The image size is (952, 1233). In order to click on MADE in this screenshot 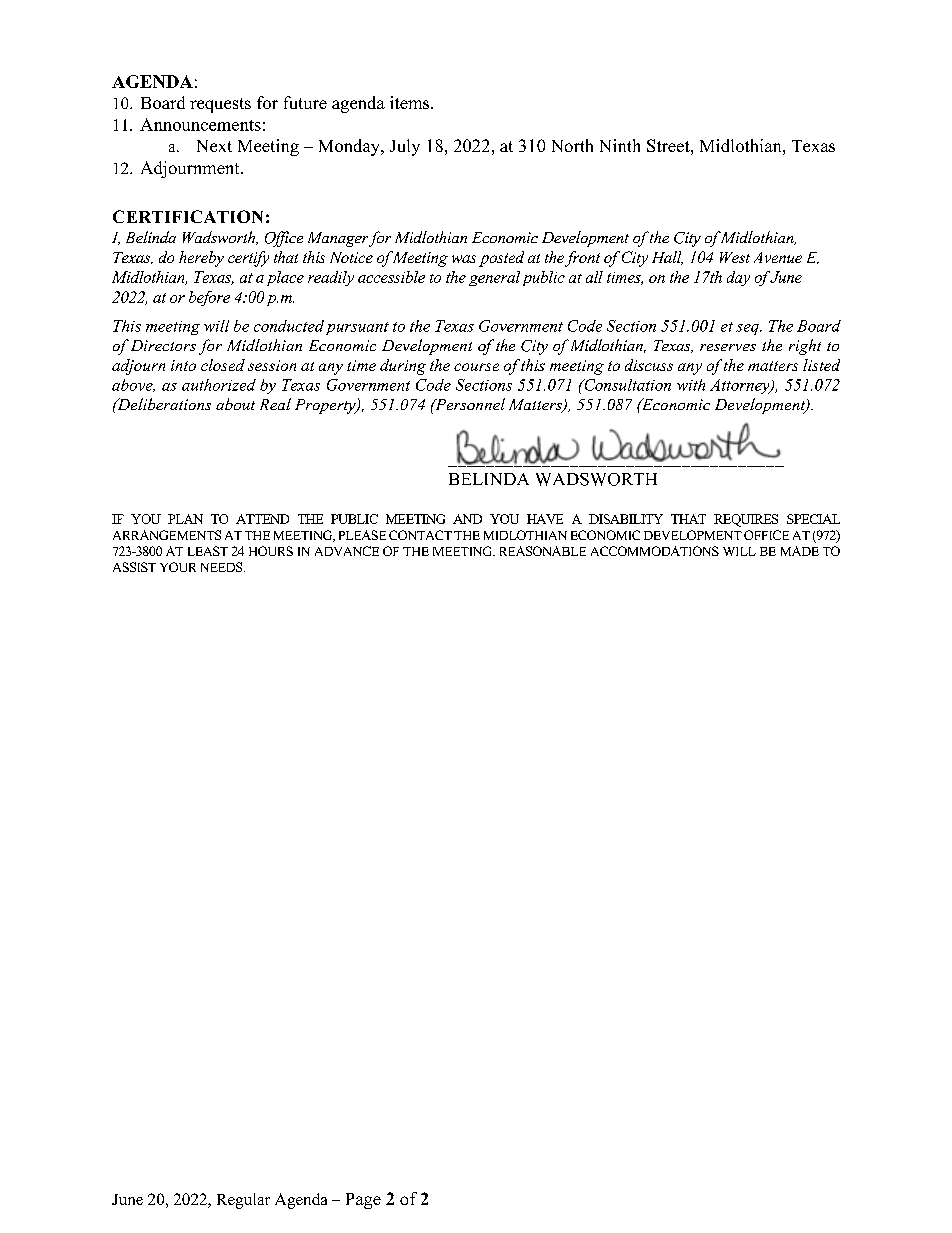, I will do `click(800, 551)`.
